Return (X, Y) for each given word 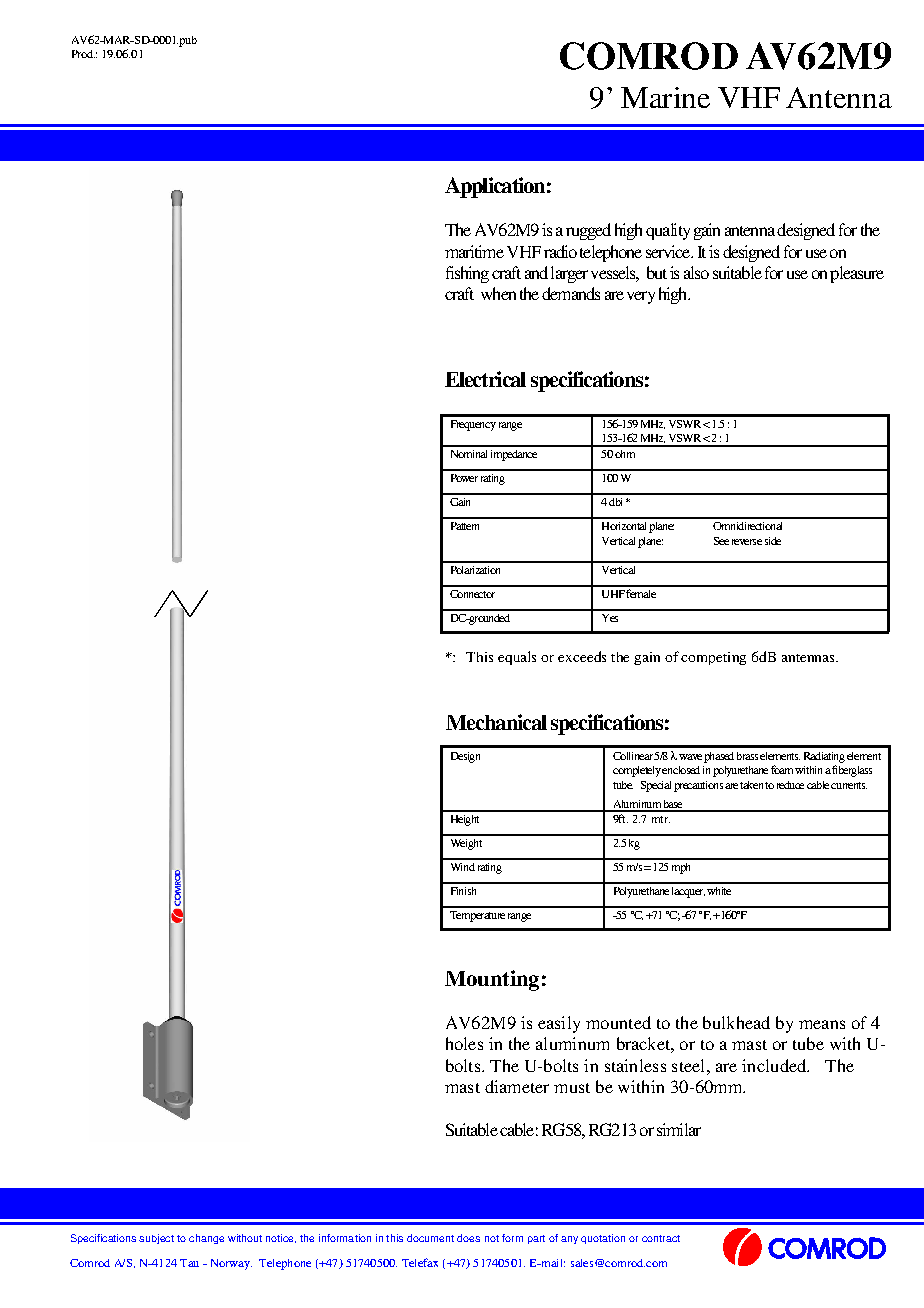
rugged (588, 231)
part (536, 1239)
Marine (665, 97)
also (696, 272)
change (206, 1239)
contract (661, 1238)
